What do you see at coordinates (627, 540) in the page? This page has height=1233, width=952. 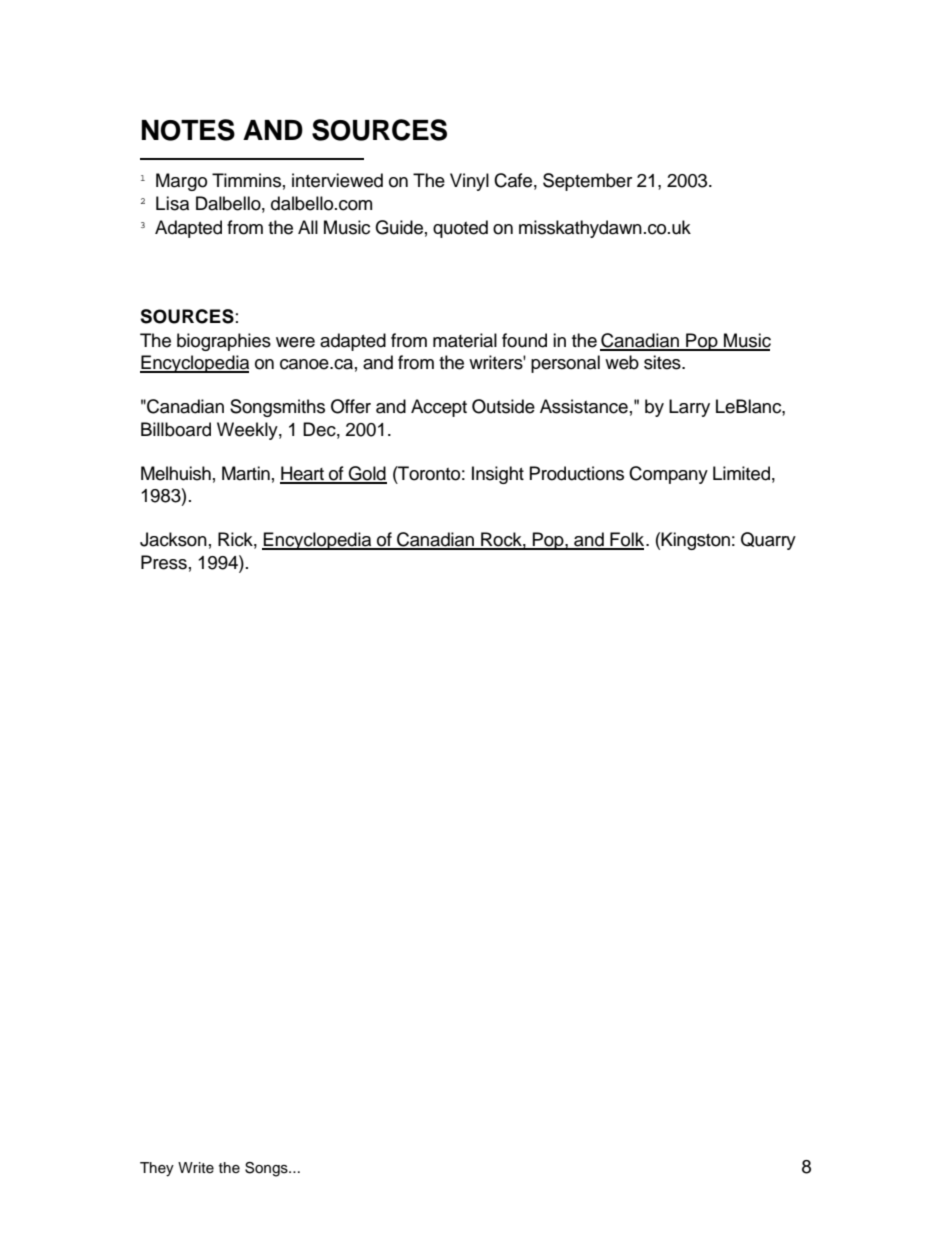 I see `Folk` at bounding box center [627, 540].
